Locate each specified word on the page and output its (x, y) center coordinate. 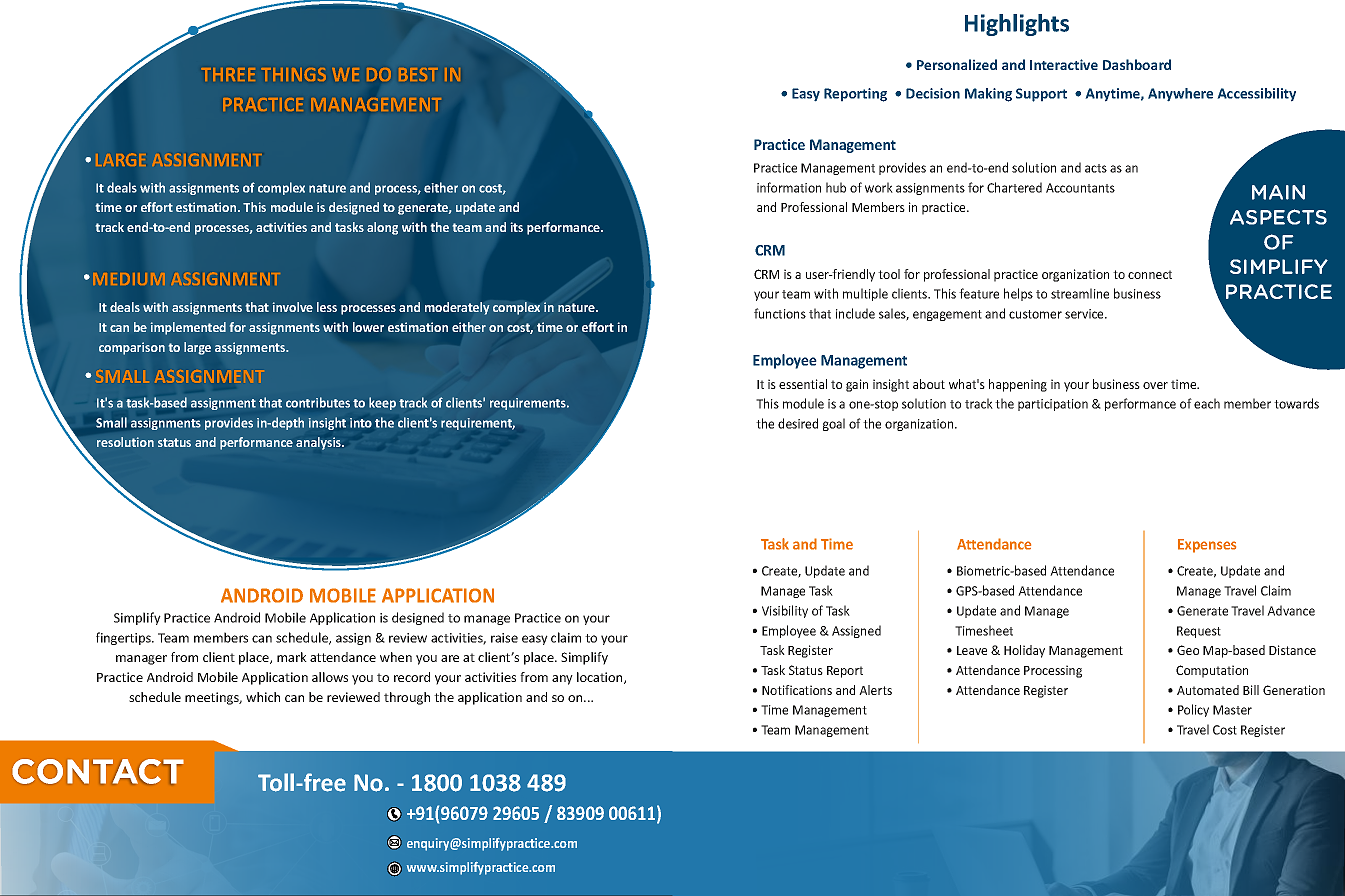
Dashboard (1137, 64)
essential (803, 384)
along (382, 228)
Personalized (957, 64)
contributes (318, 402)
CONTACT (98, 771)
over (1155, 385)
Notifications (797, 690)
